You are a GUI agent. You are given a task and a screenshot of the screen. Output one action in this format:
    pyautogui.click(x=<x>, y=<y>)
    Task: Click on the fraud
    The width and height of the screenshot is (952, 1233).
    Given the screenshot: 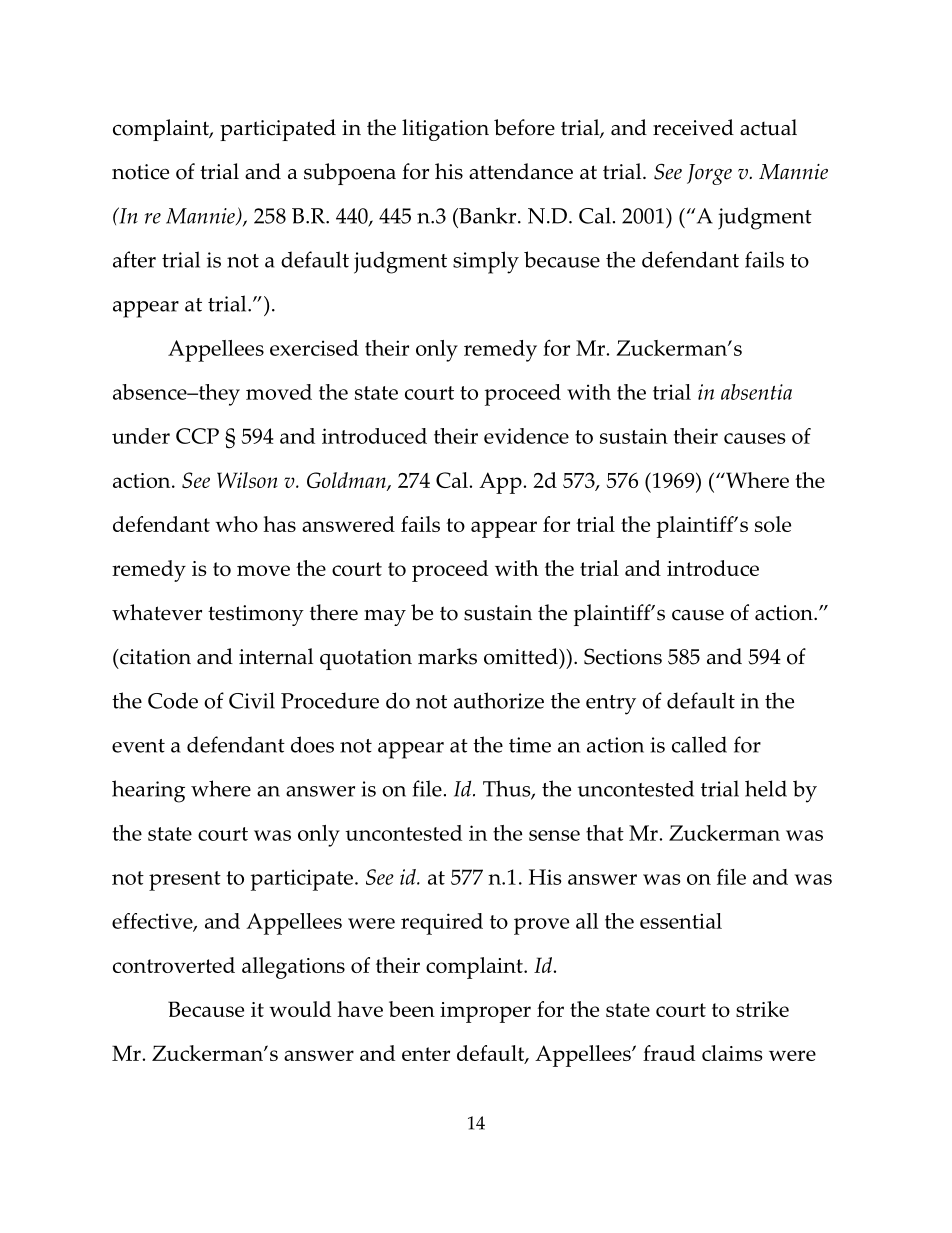 What is the action you would take?
    pyautogui.click(x=669, y=1053)
